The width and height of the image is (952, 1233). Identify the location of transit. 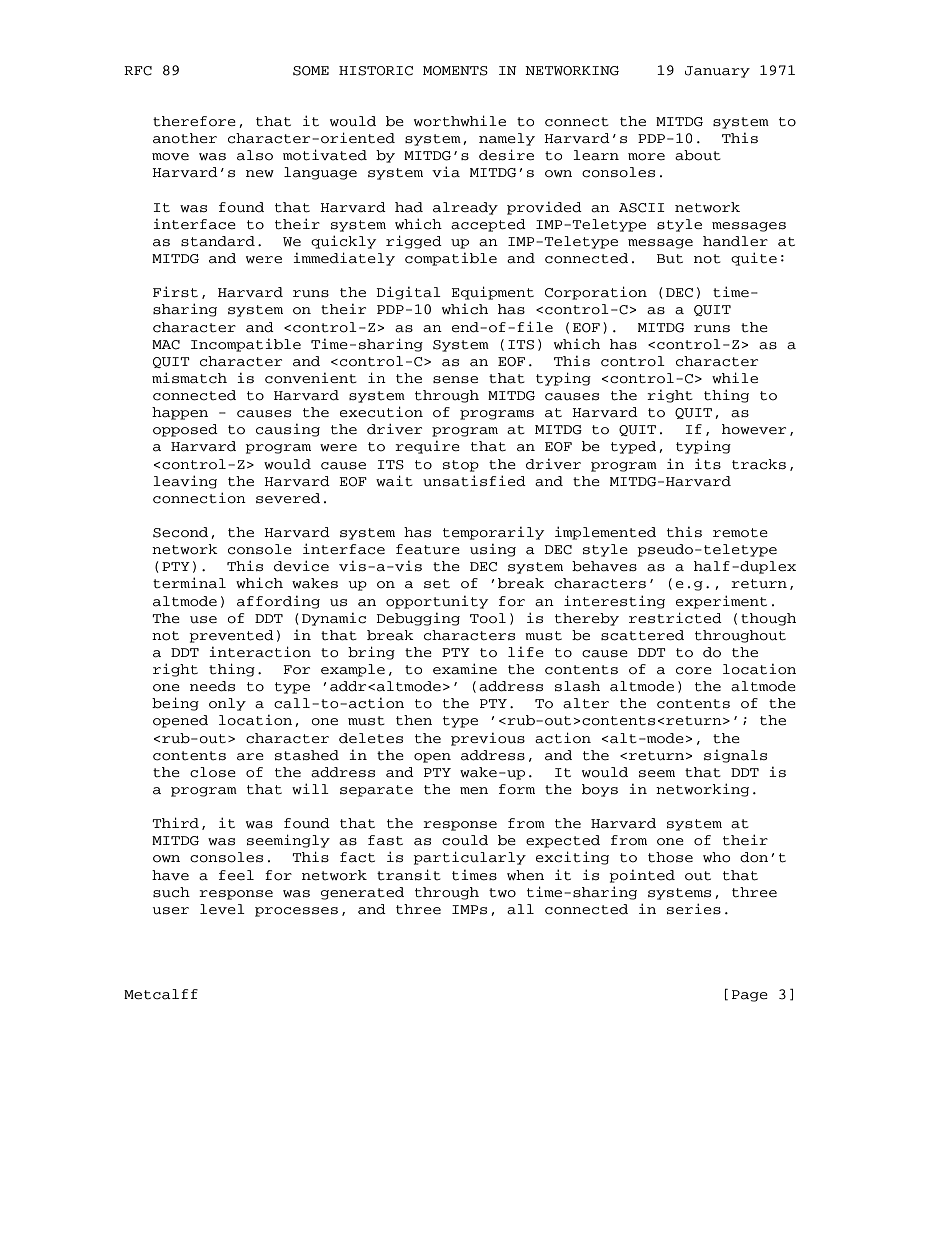
(409, 875).
